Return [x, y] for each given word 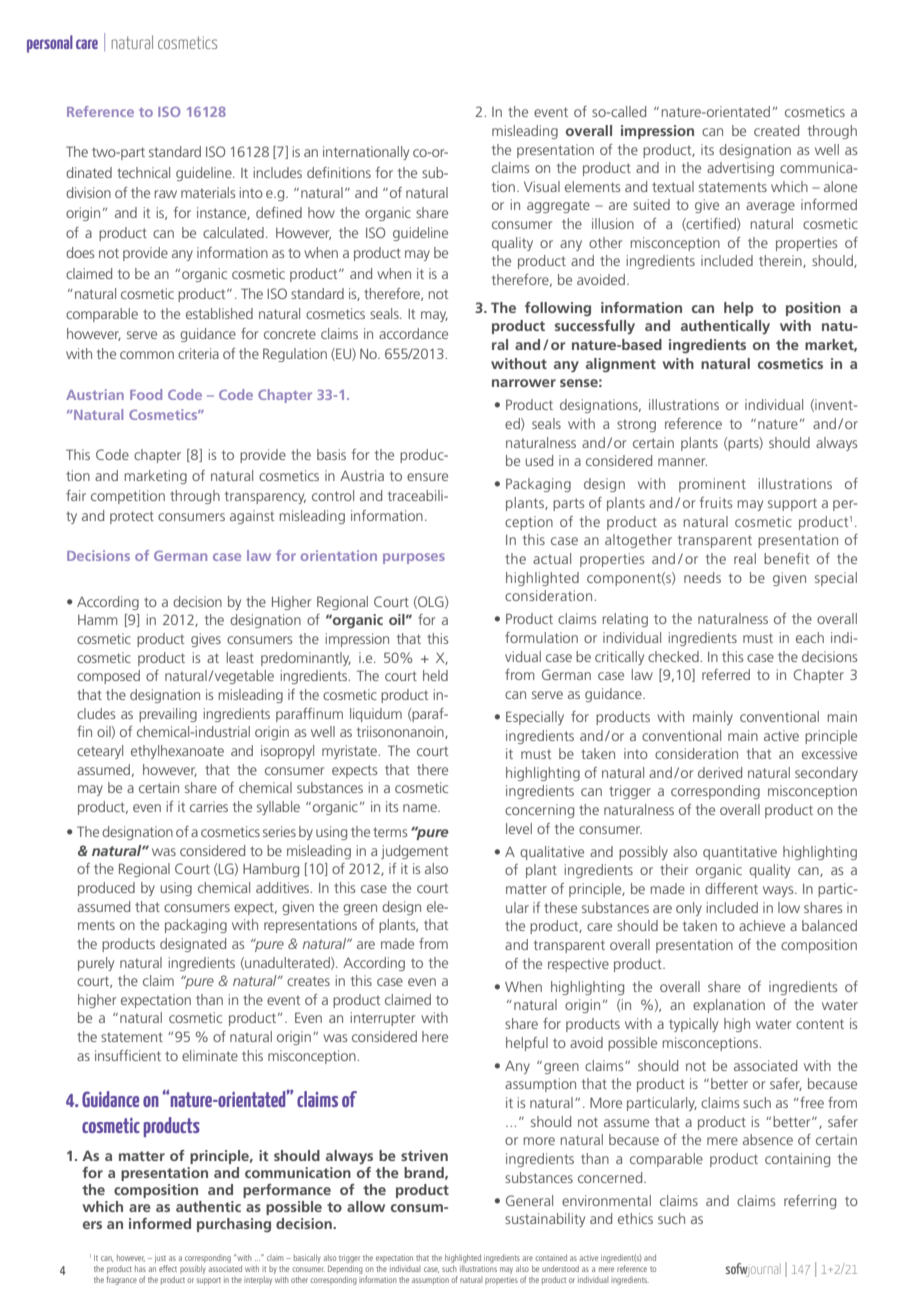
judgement [414, 852]
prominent [712, 485]
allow [366, 1206]
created [776, 130]
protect [132, 517]
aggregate [558, 206]
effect [168, 1268]
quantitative [740, 853]
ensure [427, 477]
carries [209, 806]
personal [50, 44]
